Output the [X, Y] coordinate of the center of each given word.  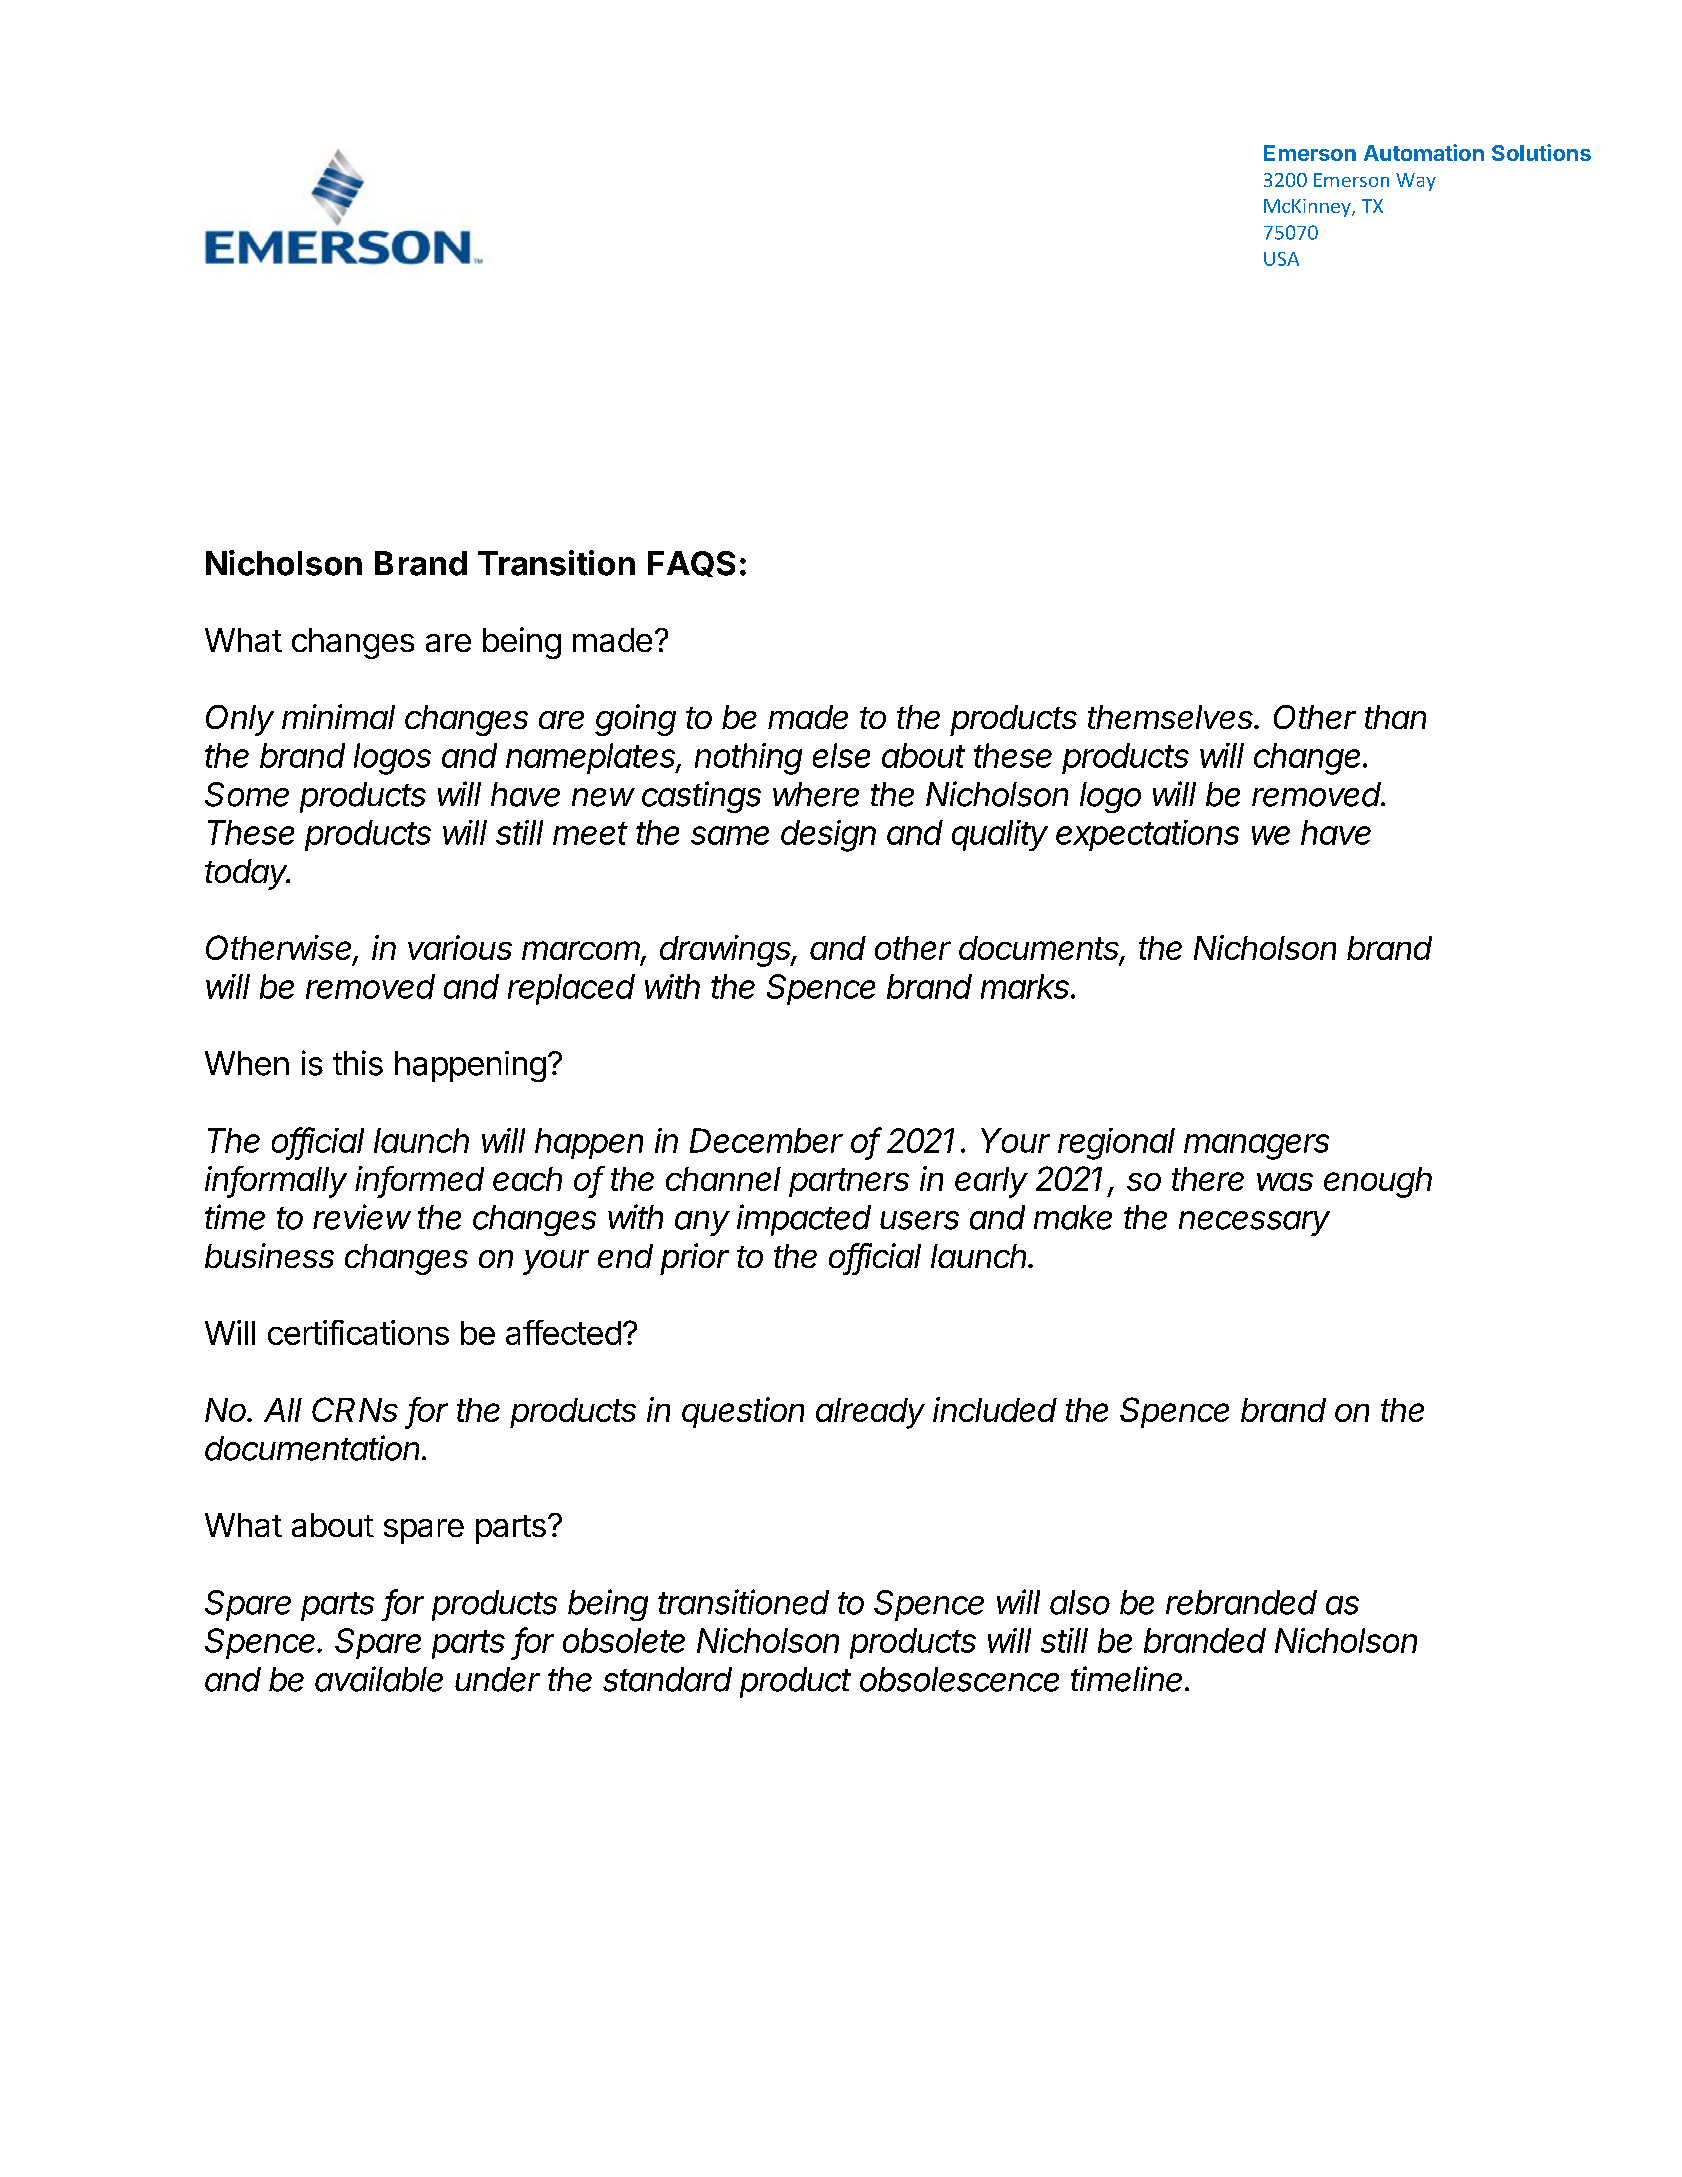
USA [1281, 259]
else [841, 755]
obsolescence [959, 1679]
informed [419, 1180]
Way [1416, 182]
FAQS [691, 564]
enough [1378, 1182]
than [1395, 717]
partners [849, 1182]
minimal [338, 716]
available [379, 1679]
